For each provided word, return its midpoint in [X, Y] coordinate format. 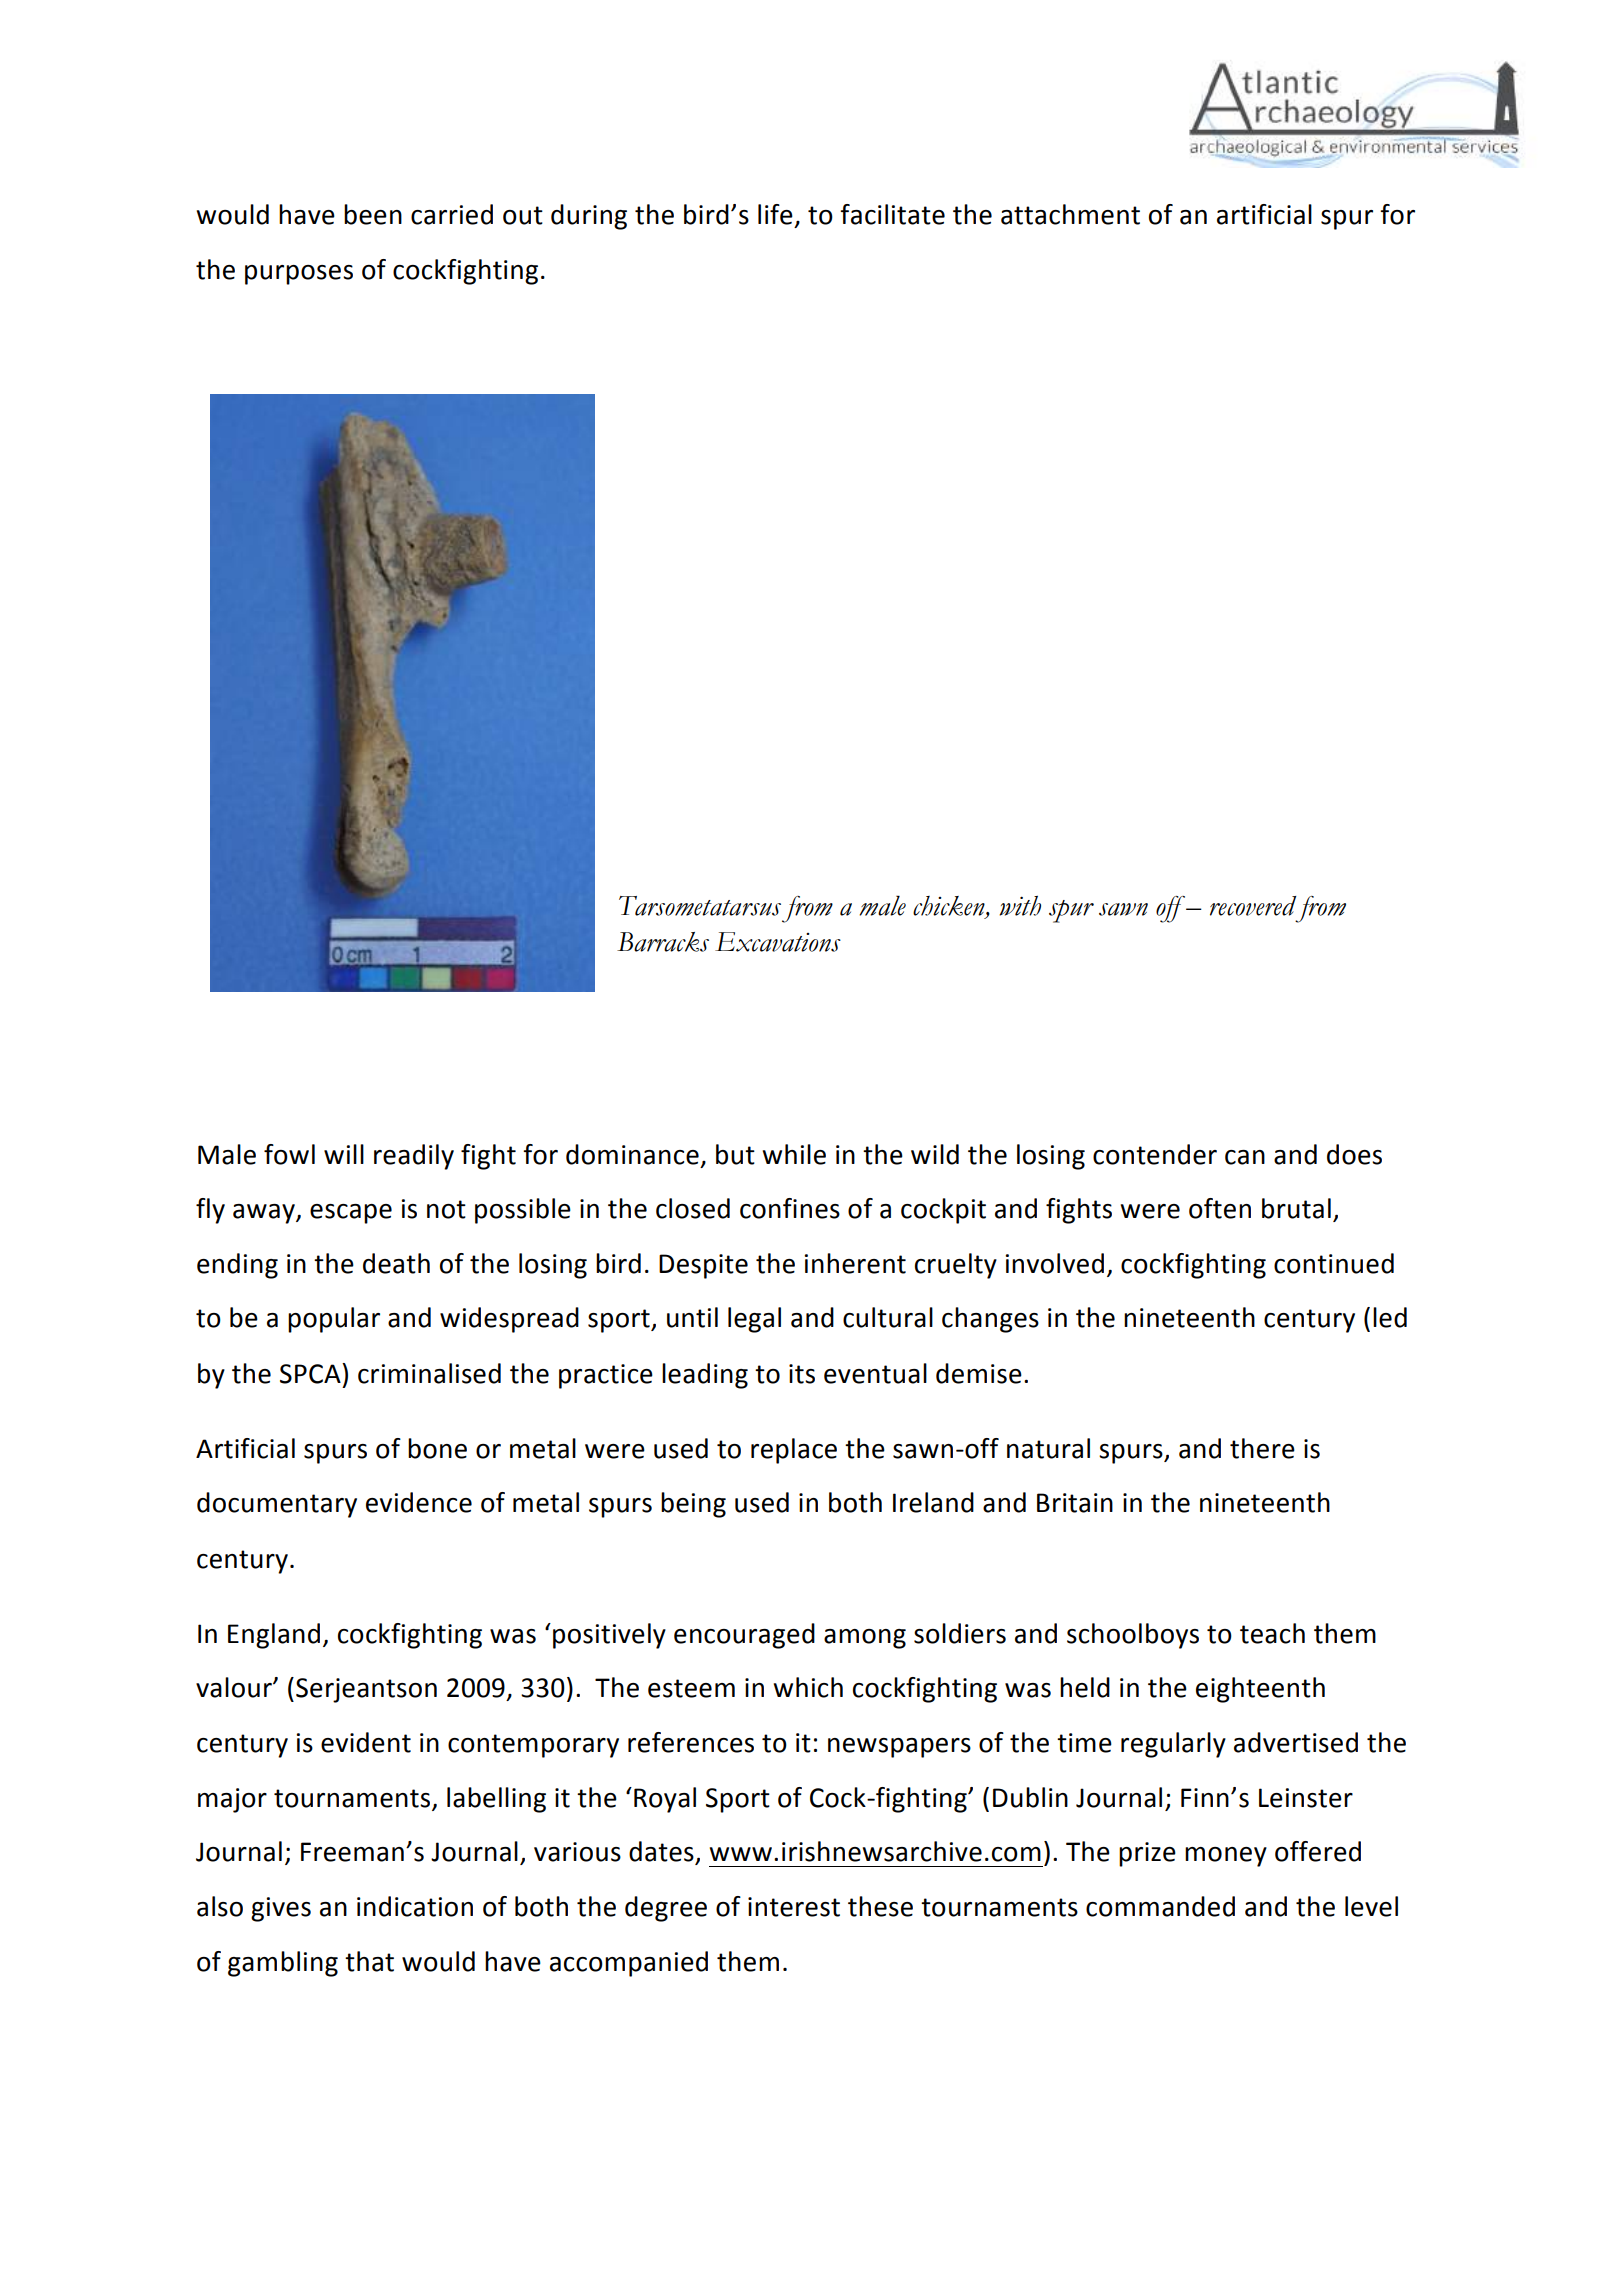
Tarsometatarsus [700, 906]
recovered [1253, 906]
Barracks [663, 942]
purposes [299, 275]
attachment [1070, 214]
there [1262, 1448]
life [775, 214]
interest [794, 1907]
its [802, 1374]
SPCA [311, 1373]
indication [415, 1906]
